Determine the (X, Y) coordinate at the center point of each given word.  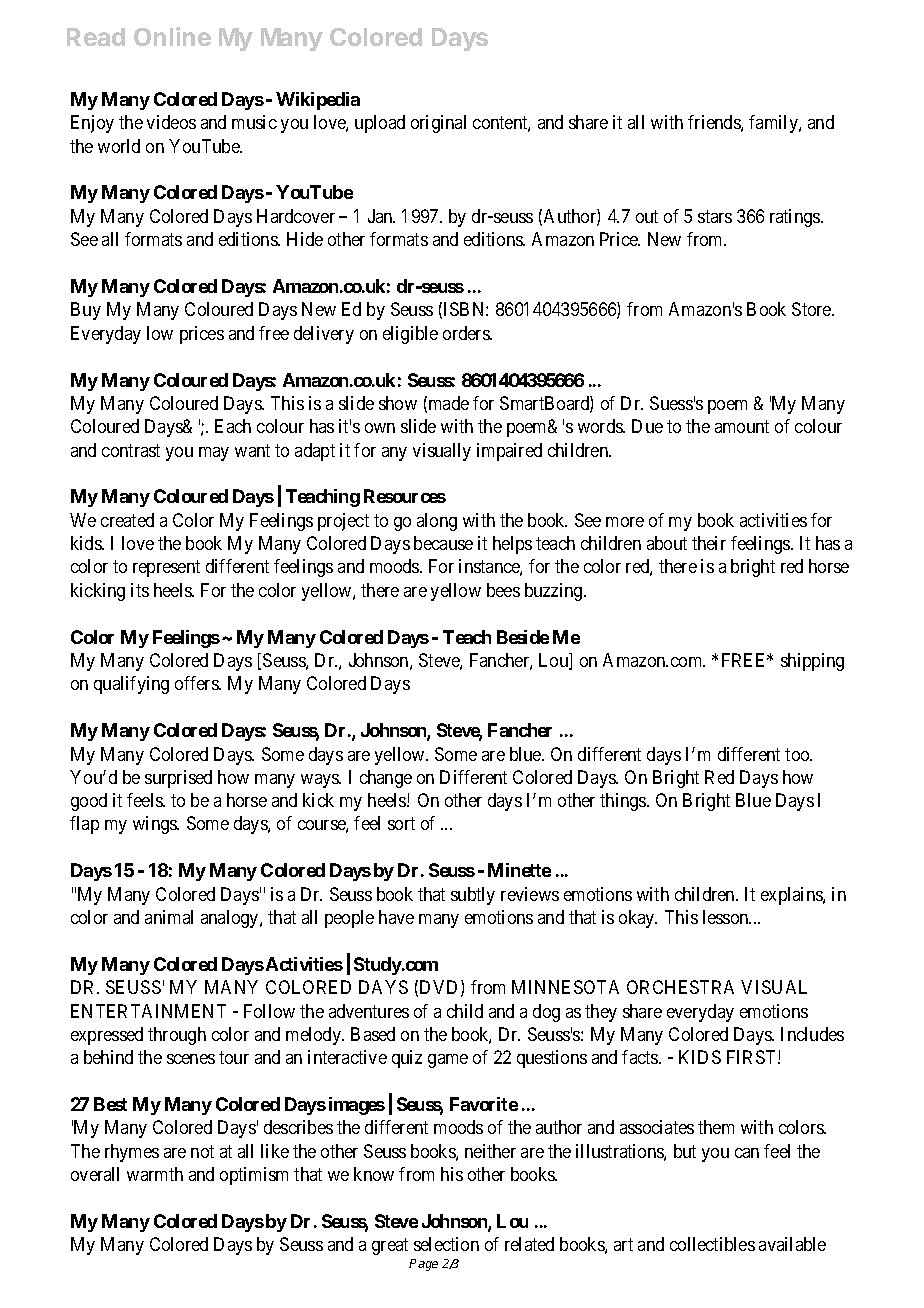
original (438, 124)
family (774, 124)
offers (197, 683)
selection (446, 1244)
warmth (155, 1174)
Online (172, 36)
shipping (812, 662)
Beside (523, 637)
